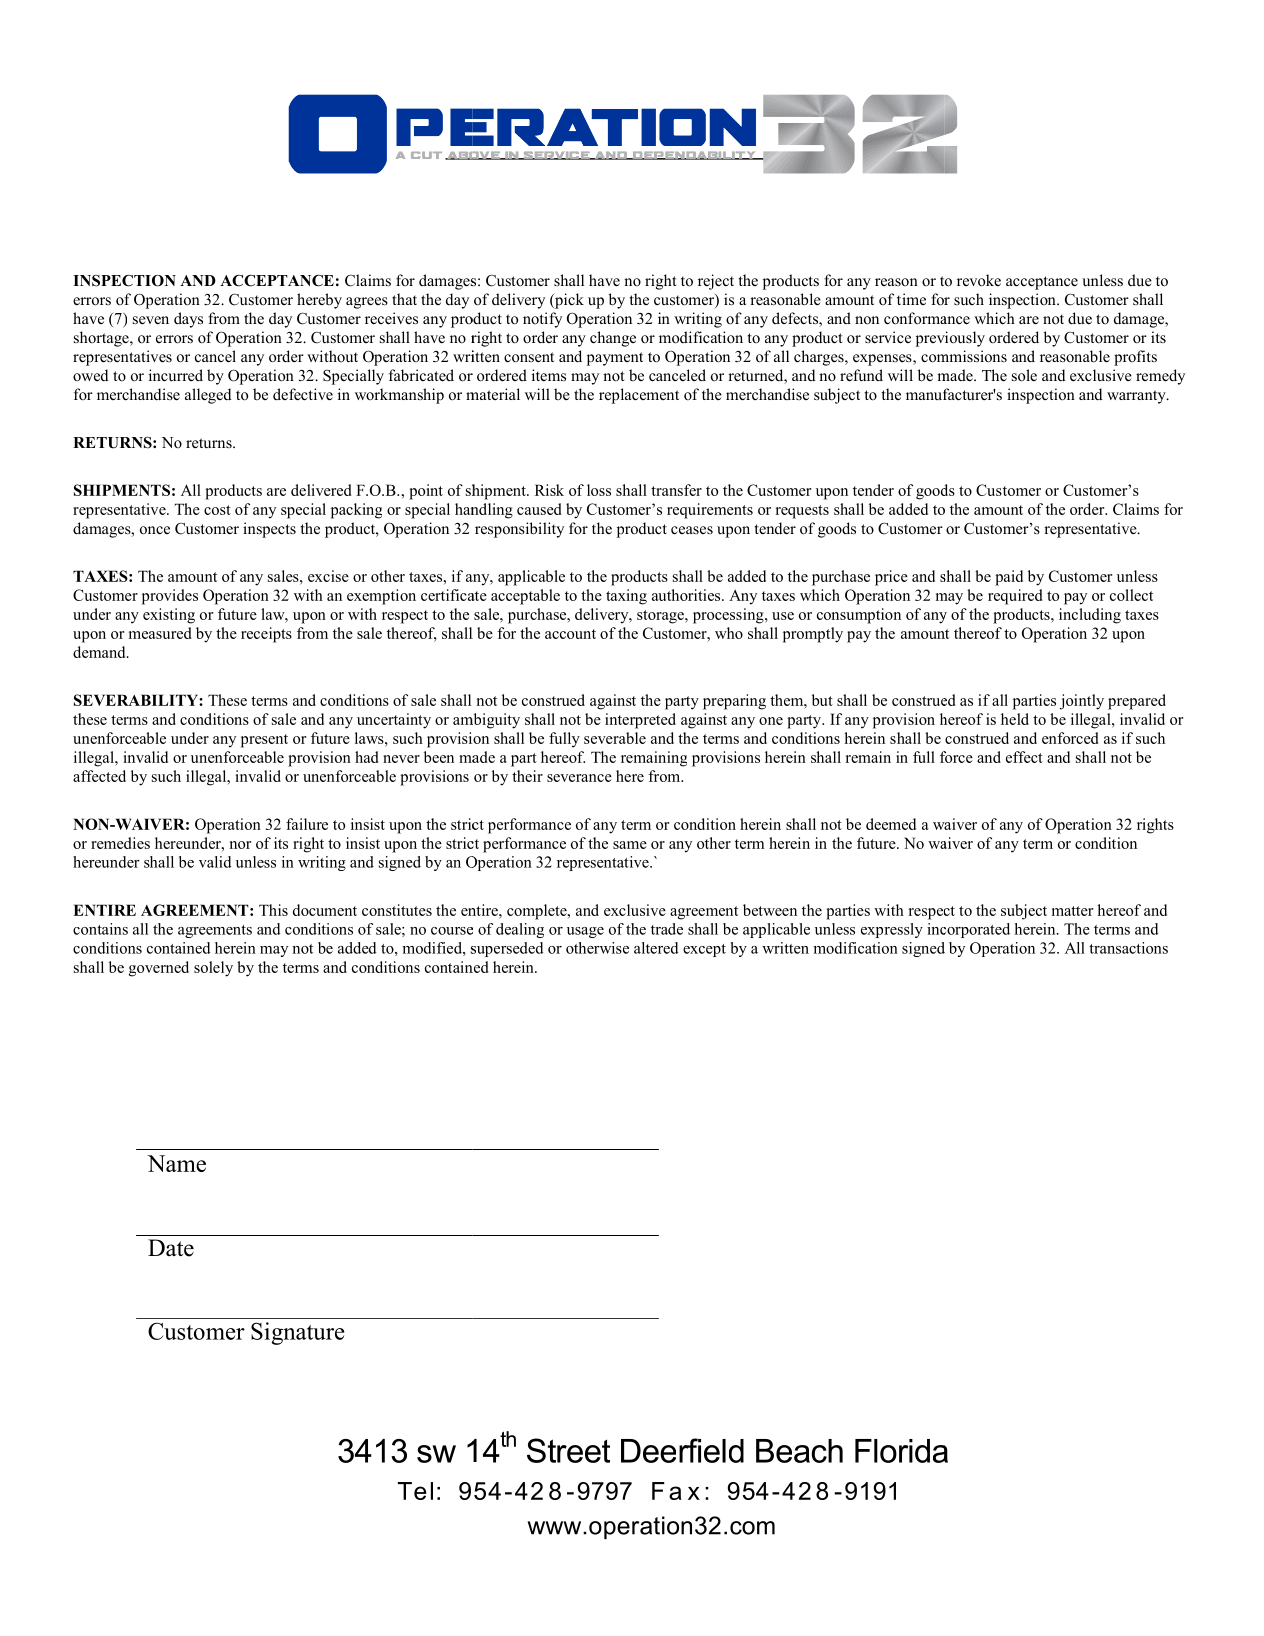  I want to click on prepared, so click(1137, 702).
